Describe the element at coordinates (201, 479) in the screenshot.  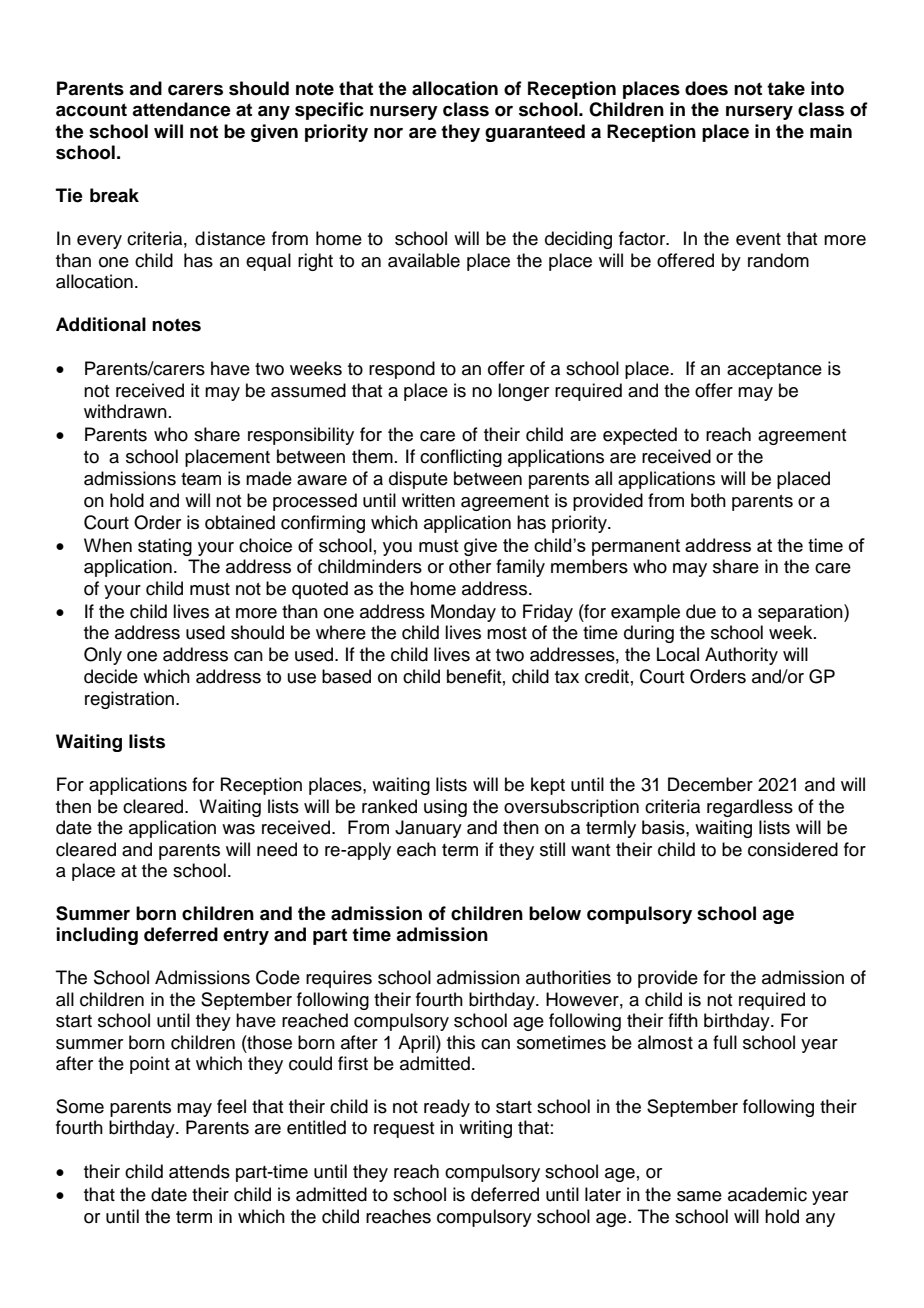
I see `team` at that location.
